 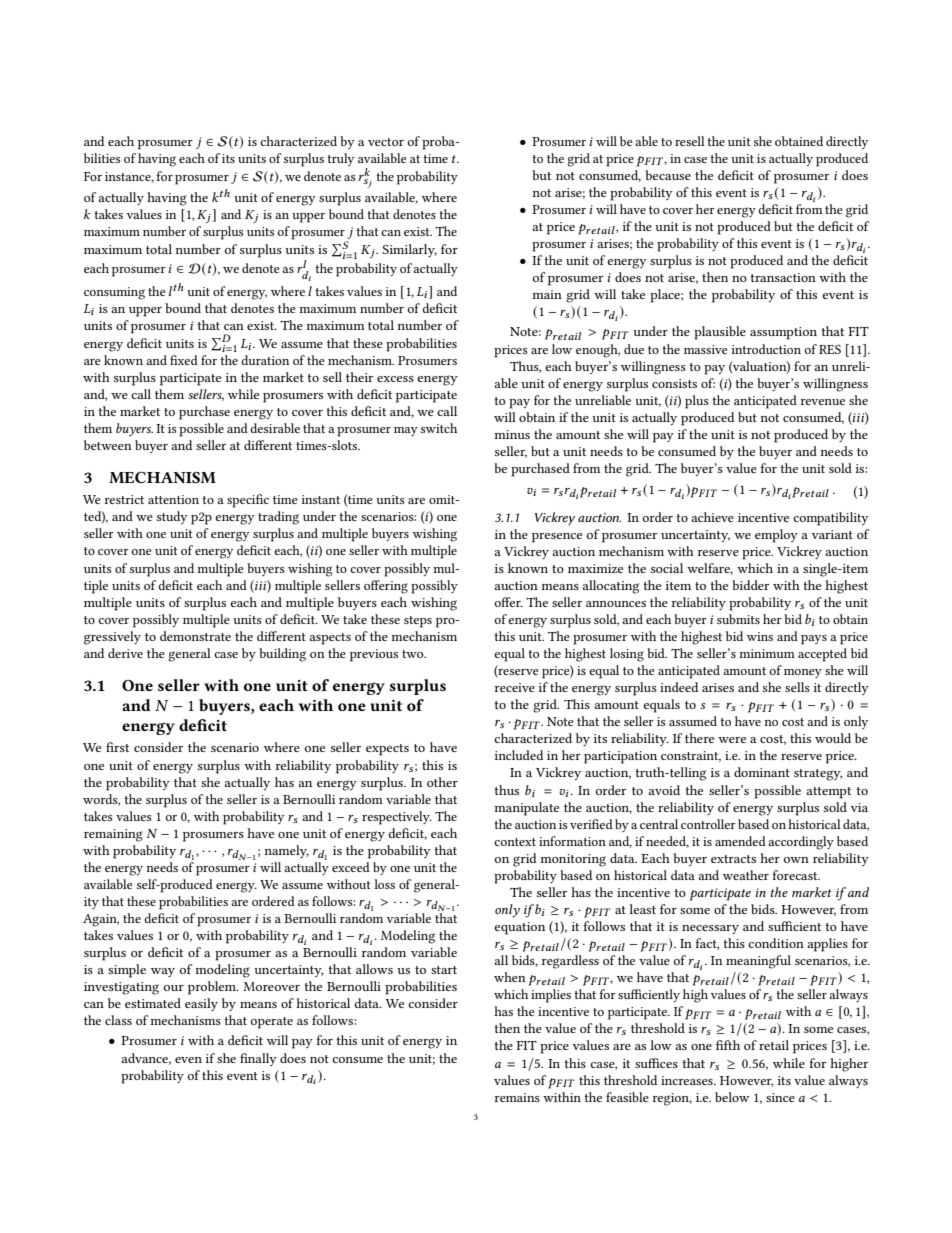 What do you see at coordinates (173, 499) in the screenshot?
I see `attention` at bounding box center [173, 499].
